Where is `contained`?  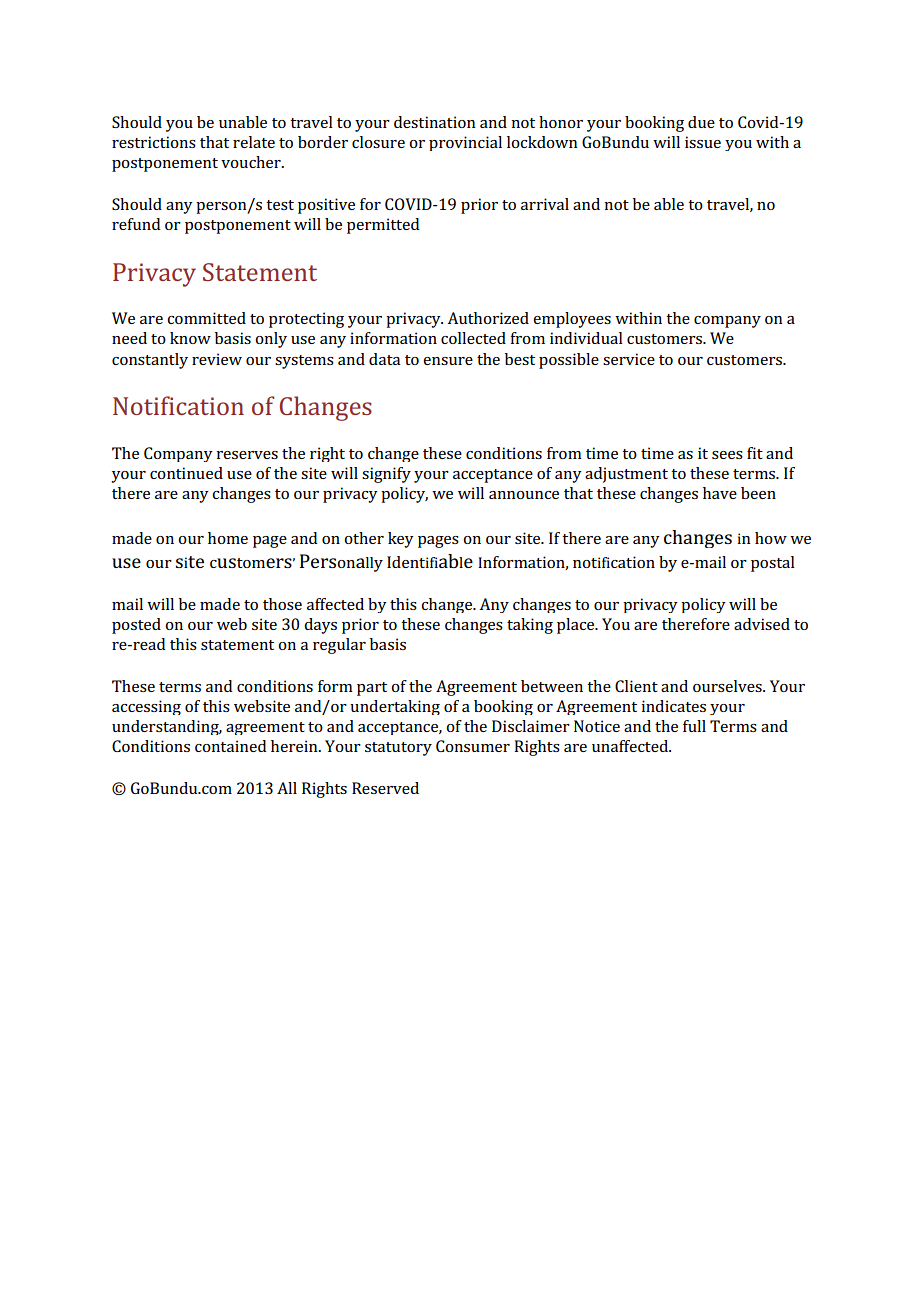
contained is located at coordinates (230, 746).
